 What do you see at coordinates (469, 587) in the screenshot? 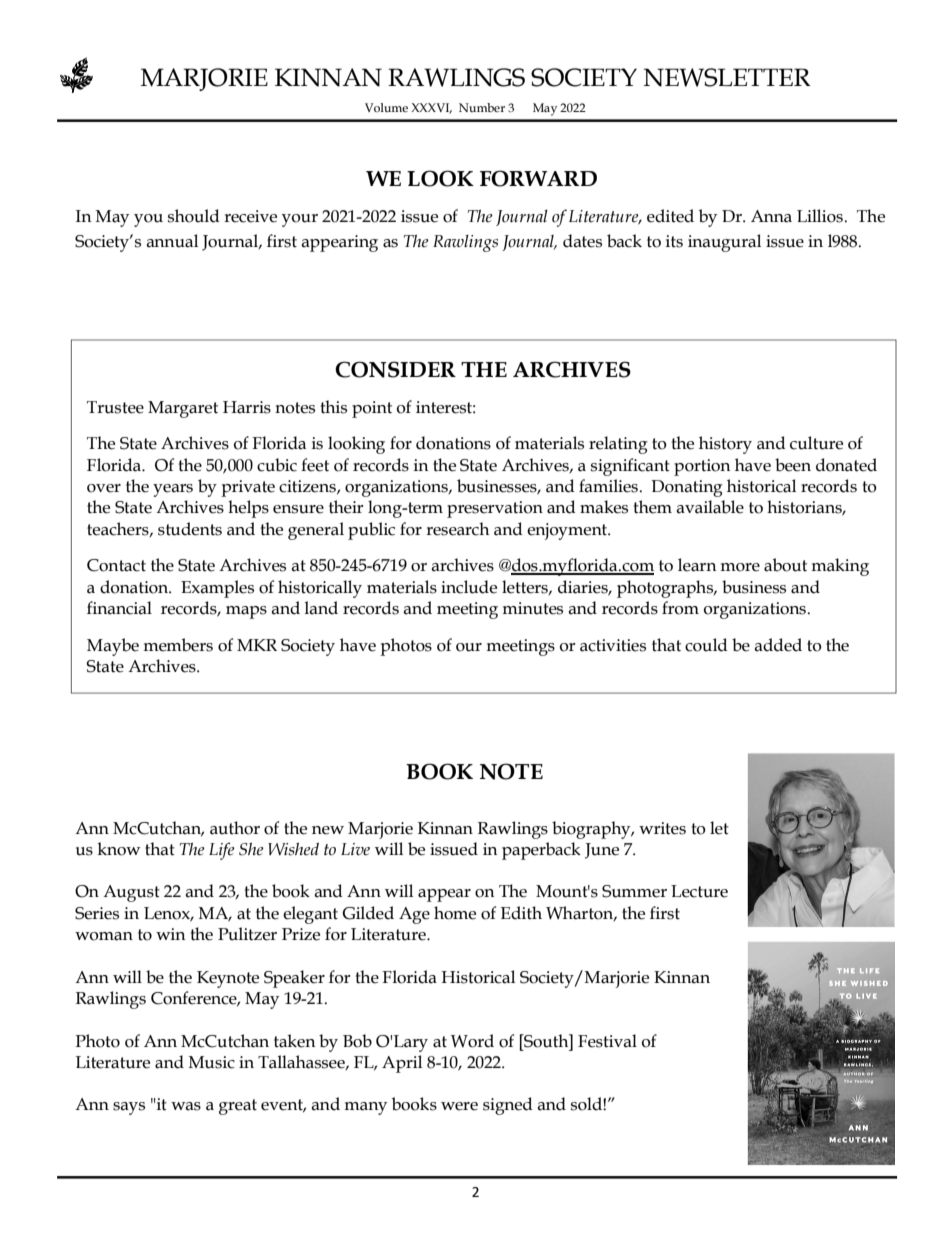
I see `include` at bounding box center [469, 587].
